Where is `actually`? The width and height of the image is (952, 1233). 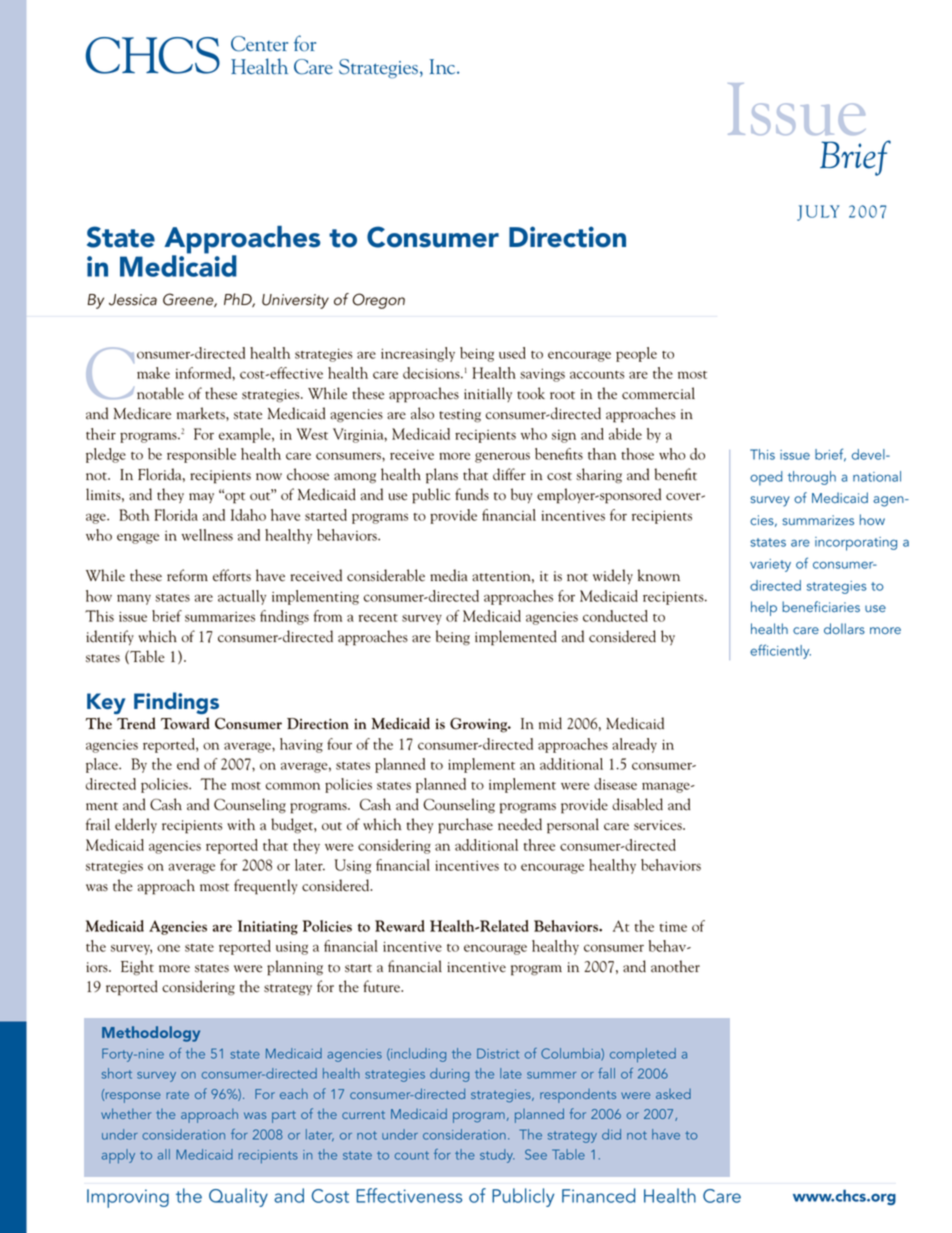 actually is located at coordinates (242, 597).
